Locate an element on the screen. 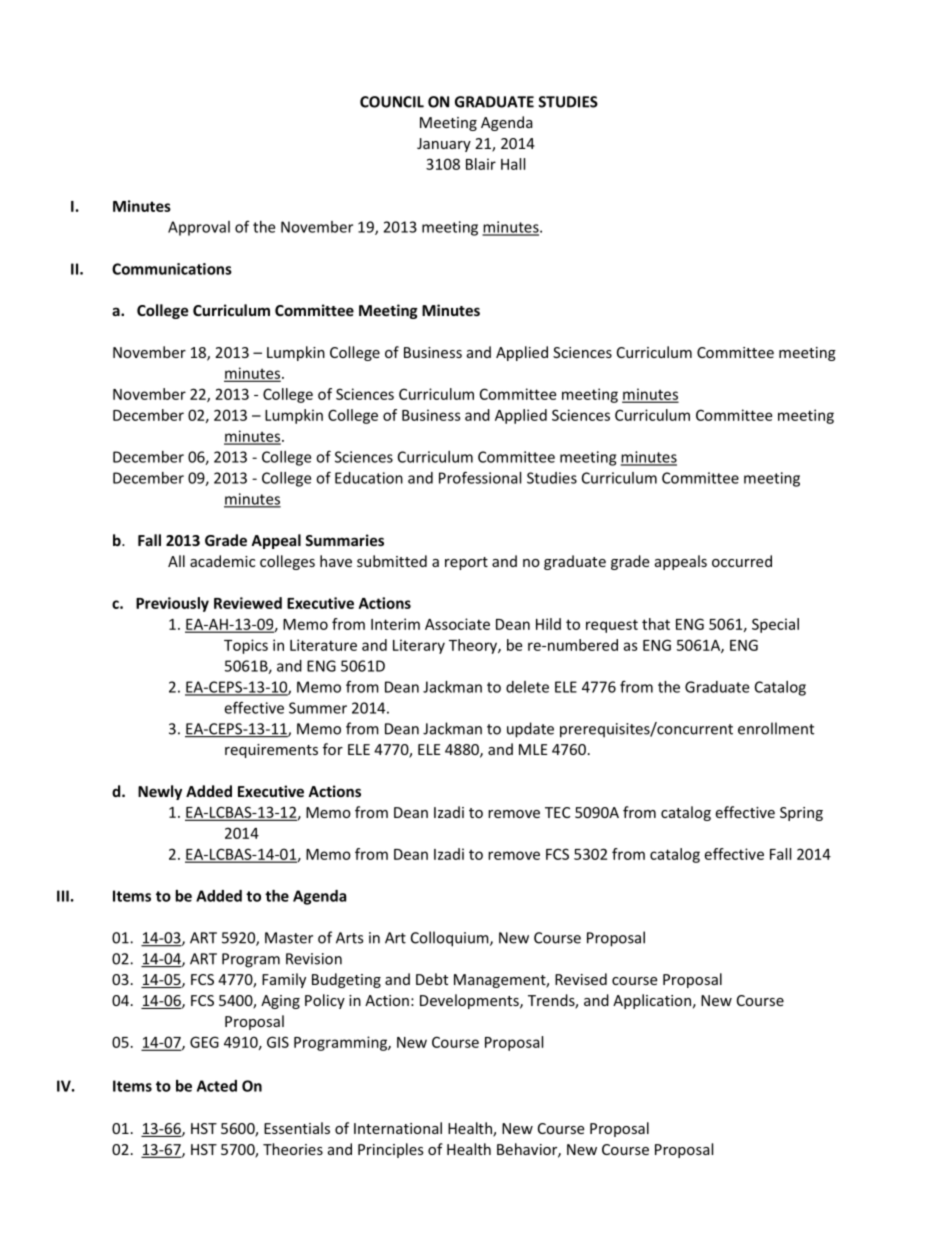  III is located at coordinates (63, 896).
